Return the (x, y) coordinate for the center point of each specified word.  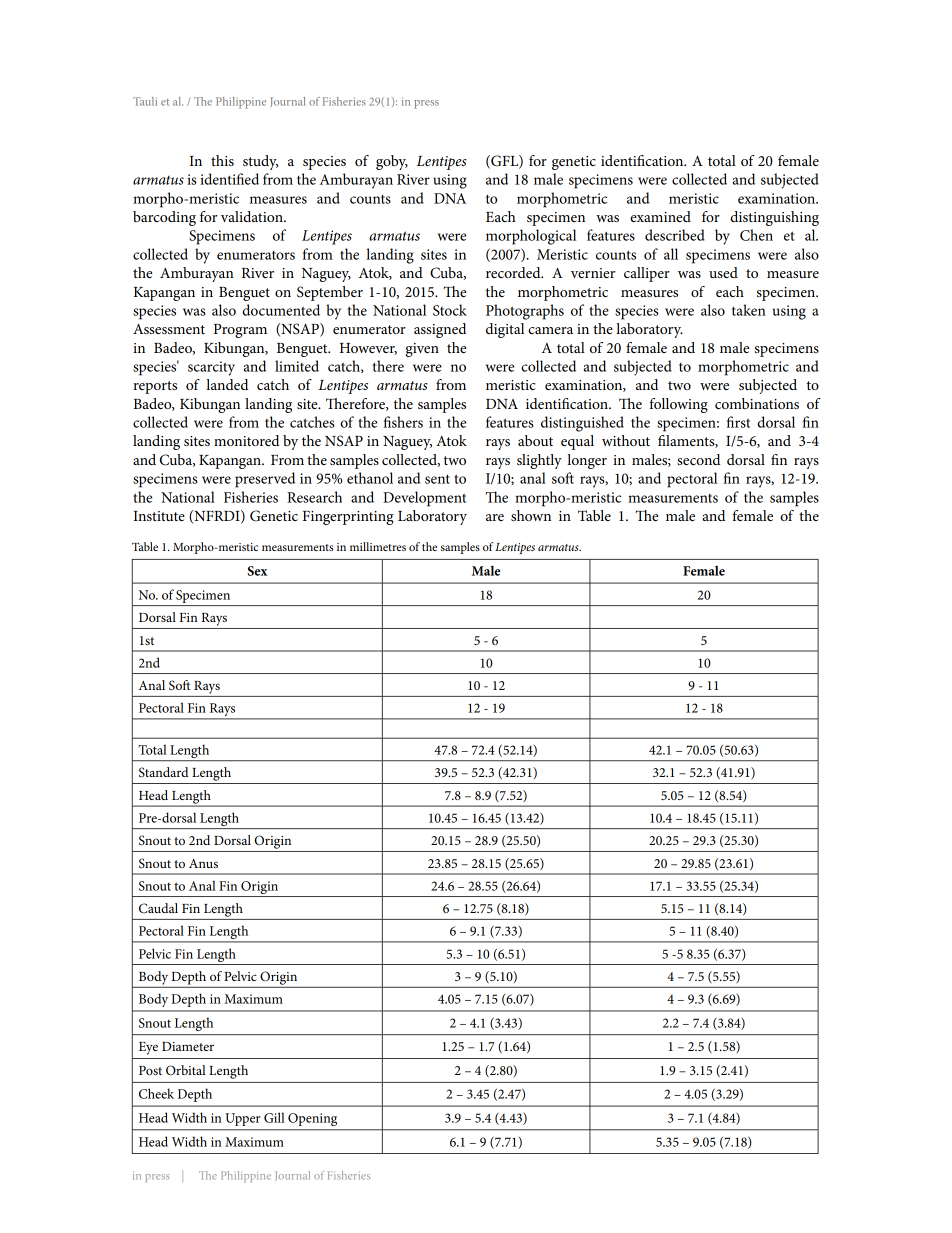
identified (229, 179)
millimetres (378, 546)
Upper (243, 1119)
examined (660, 216)
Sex (257, 571)
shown (531, 515)
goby (392, 162)
